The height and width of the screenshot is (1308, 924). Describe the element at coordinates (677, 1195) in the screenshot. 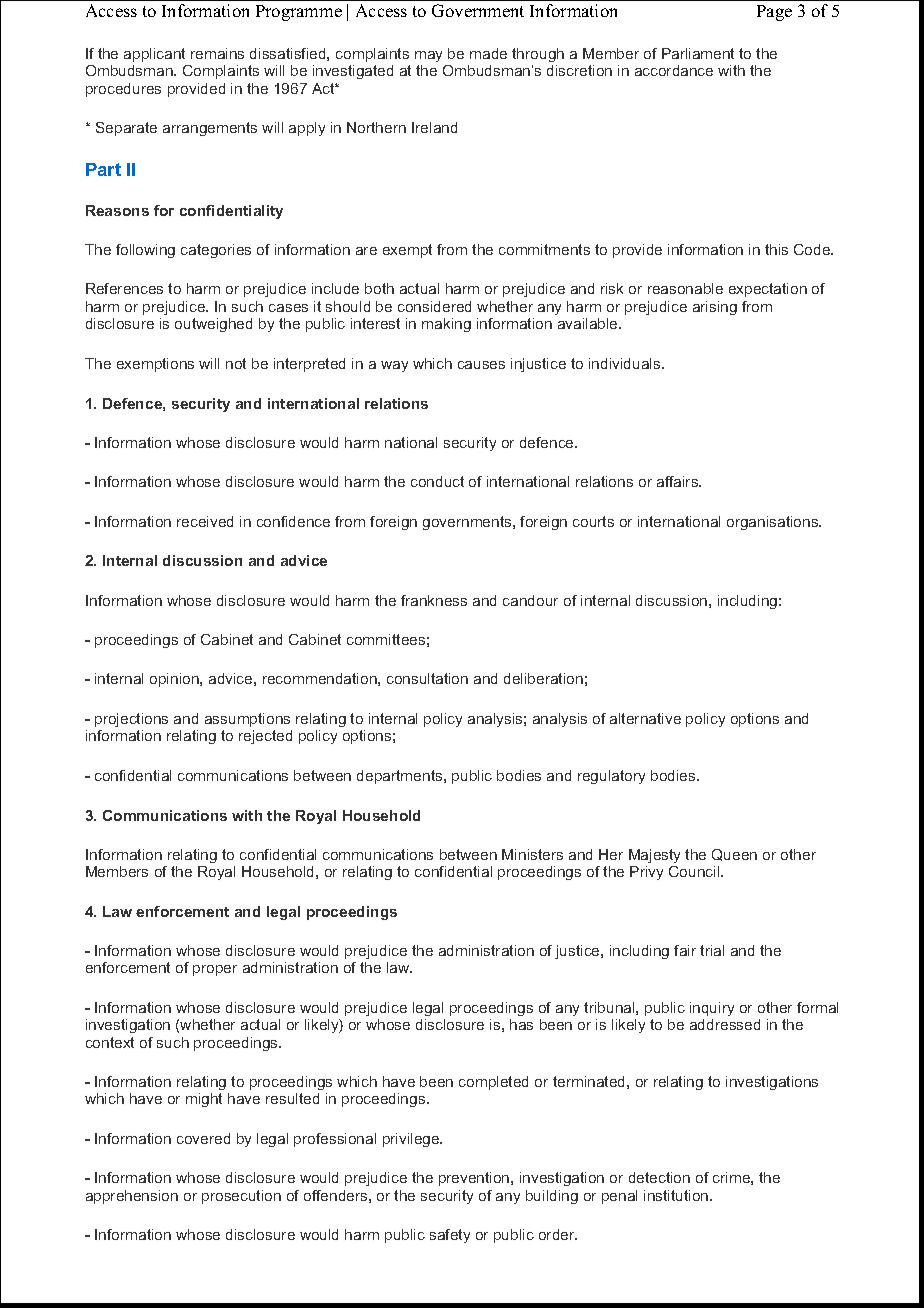

I see `institution` at that location.
